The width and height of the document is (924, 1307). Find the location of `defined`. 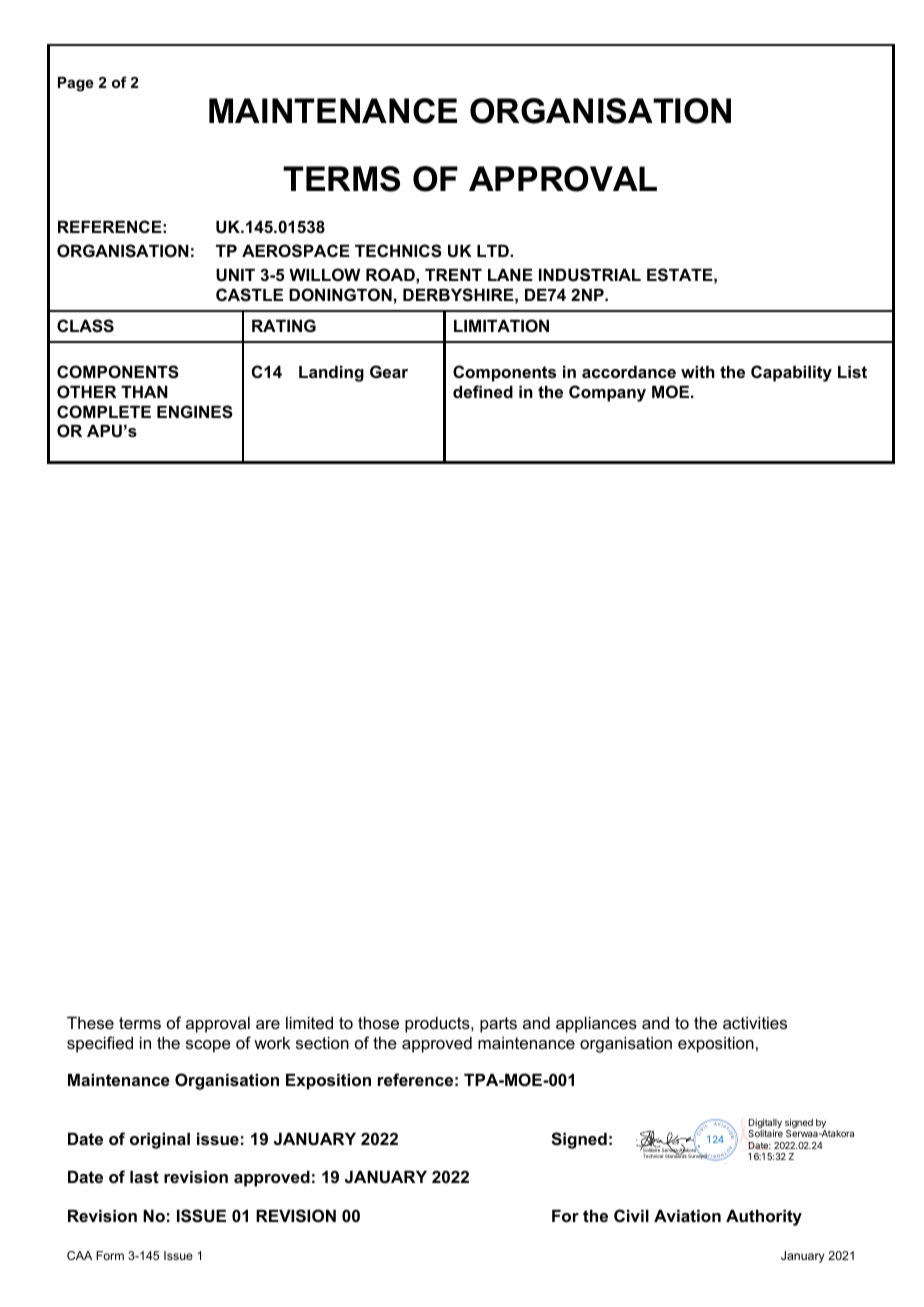

defined is located at coordinates (483, 391).
